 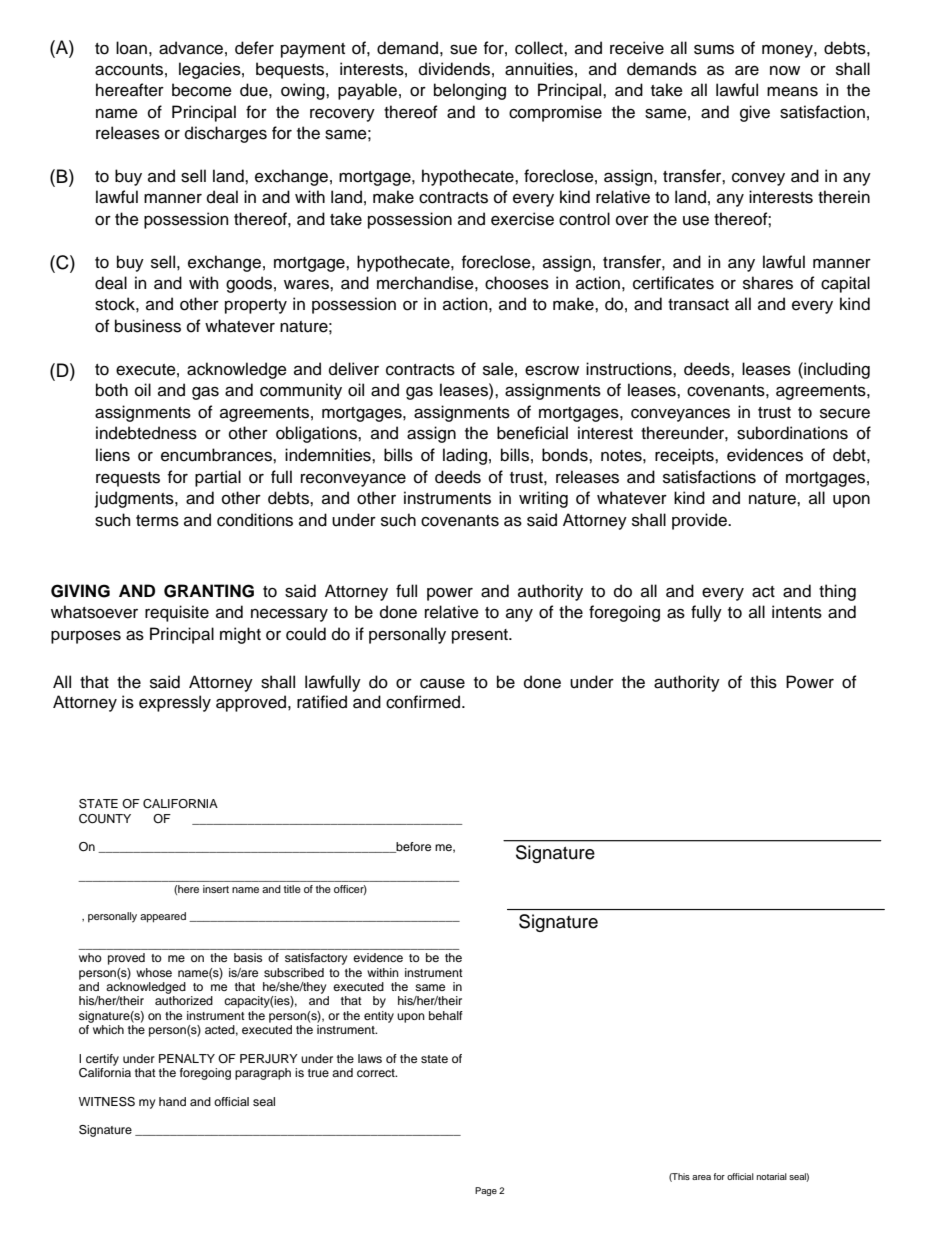 What do you see at coordinates (107, 1102) in the page?
I see `WITNESS` at bounding box center [107, 1102].
